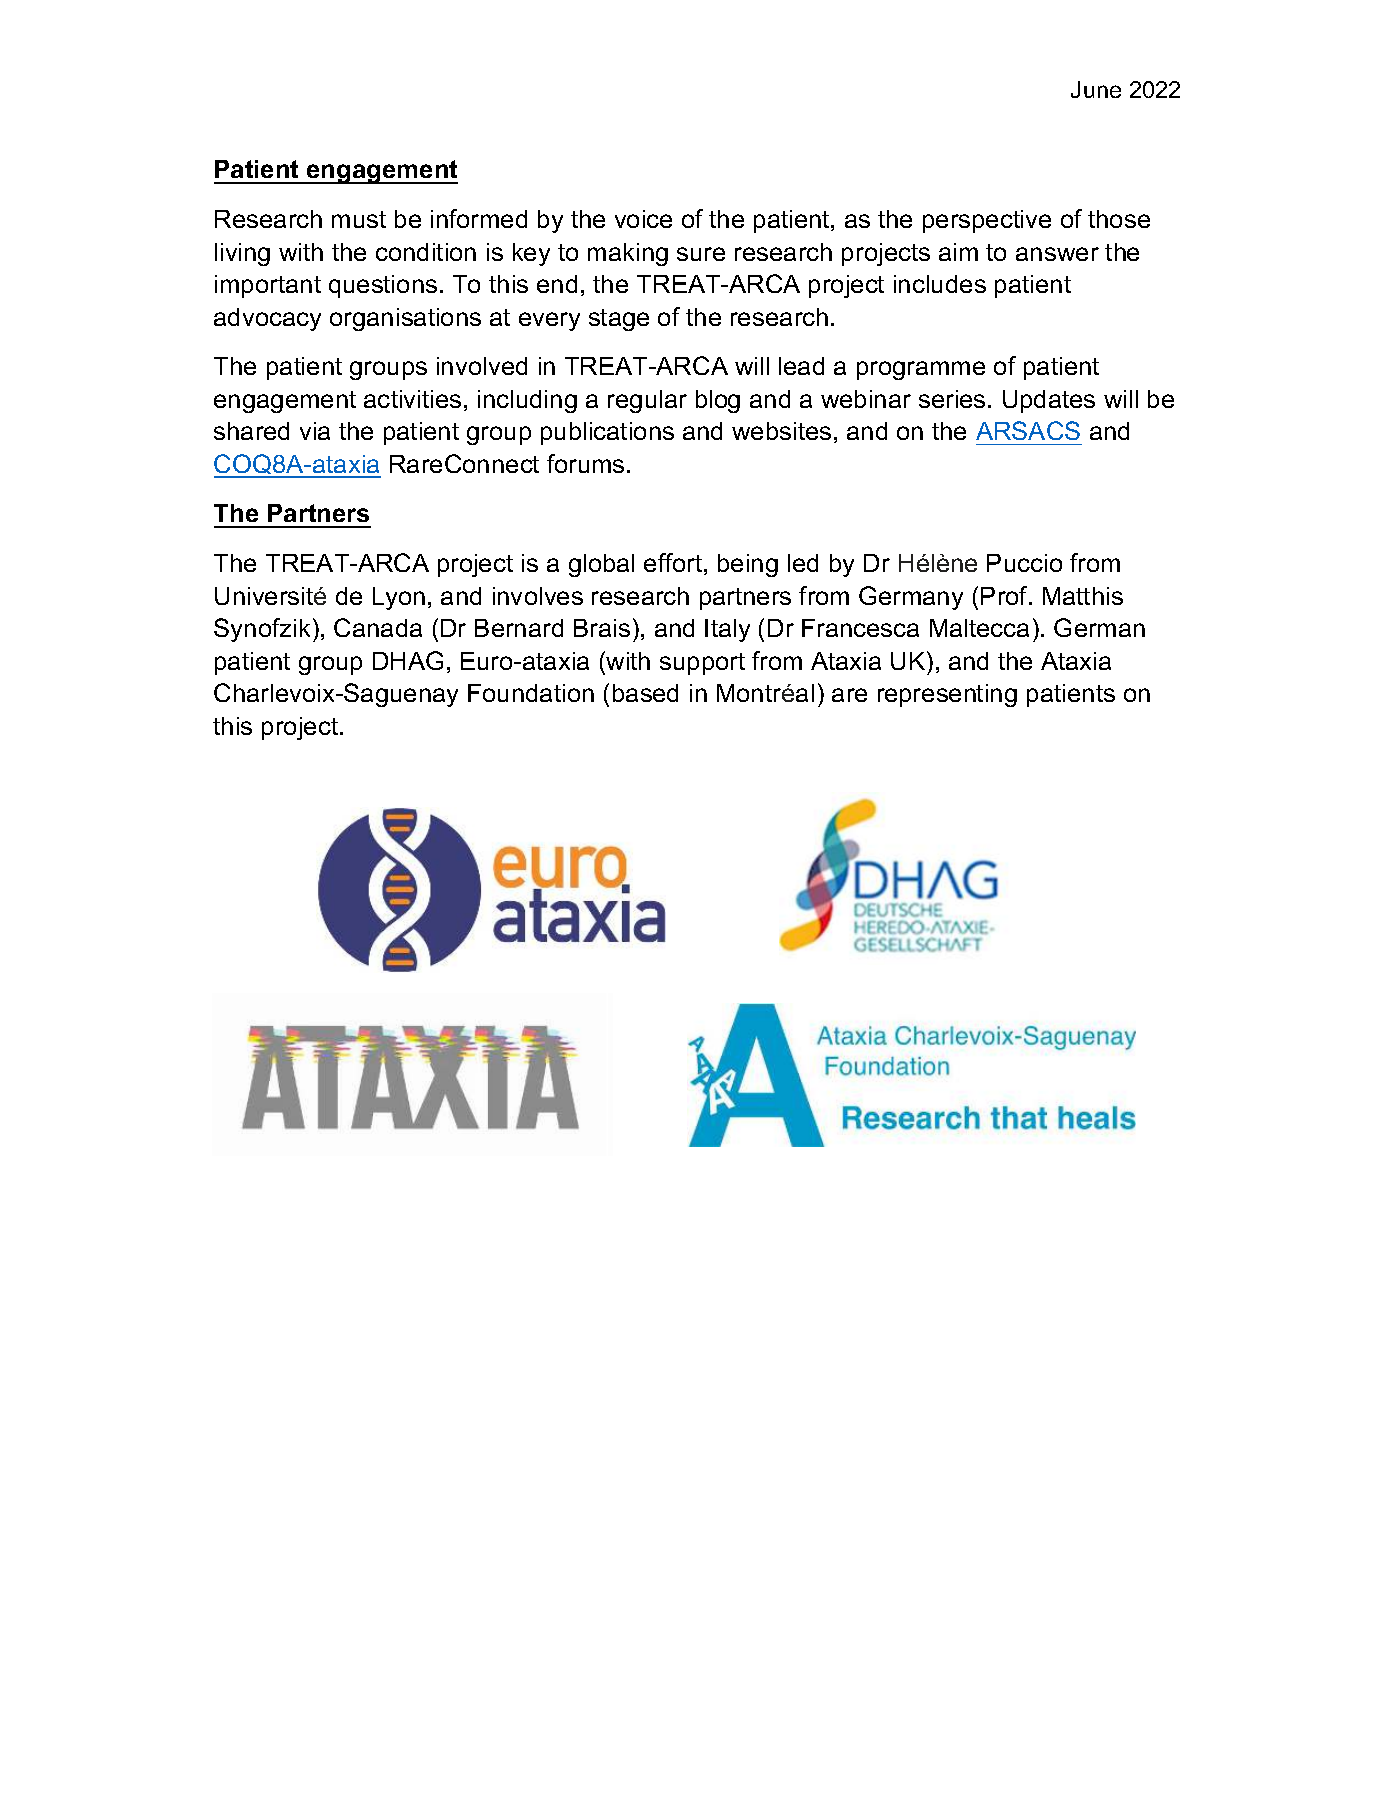 Image resolution: width=1396 pixels, height=1806 pixels. What do you see at coordinates (359, 219) in the document?
I see `must` at bounding box center [359, 219].
